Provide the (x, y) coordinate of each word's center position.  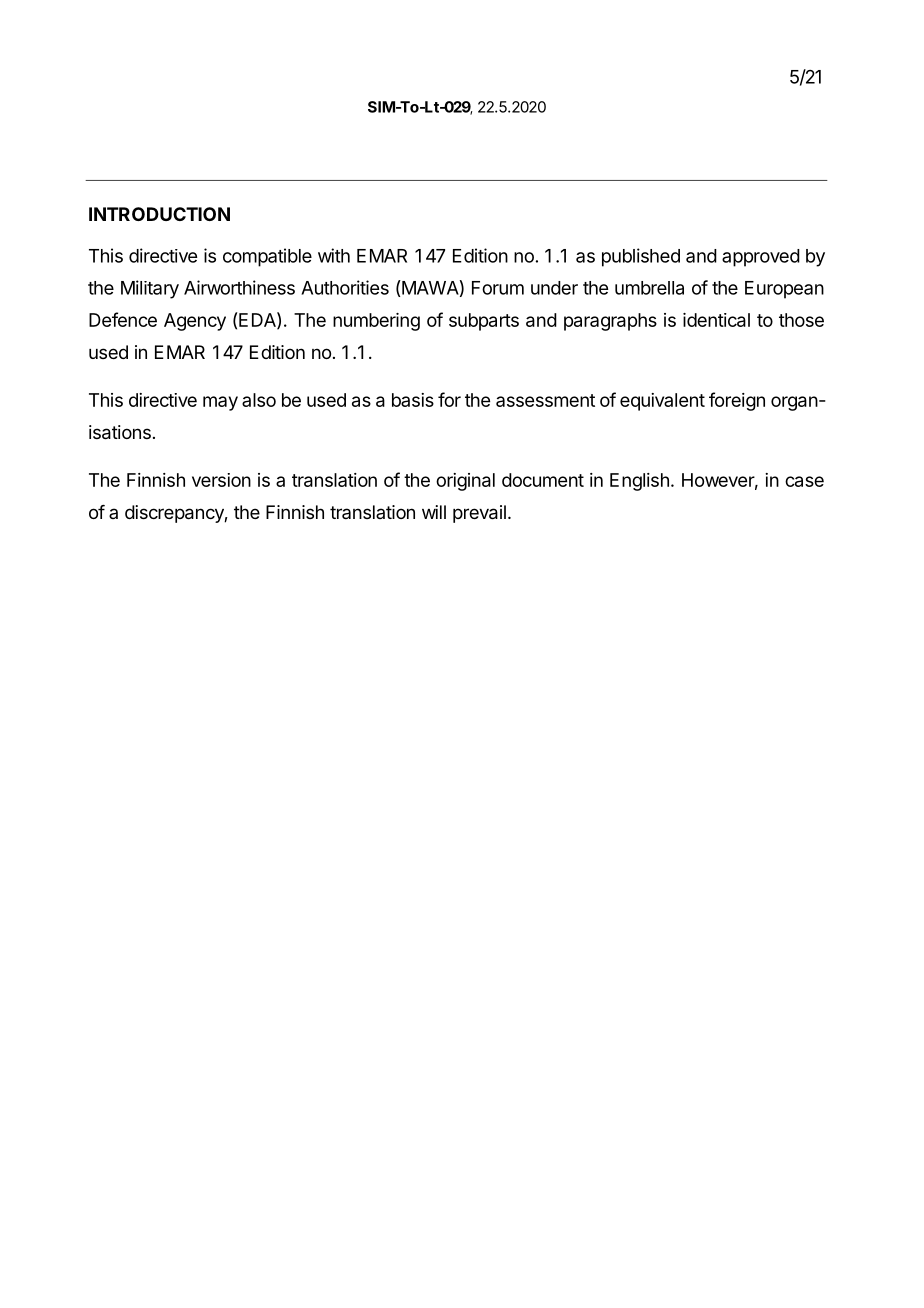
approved (761, 258)
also (259, 400)
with (334, 255)
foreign (737, 401)
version (221, 480)
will (434, 512)
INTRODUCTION (159, 214)
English (639, 482)
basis (413, 400)
